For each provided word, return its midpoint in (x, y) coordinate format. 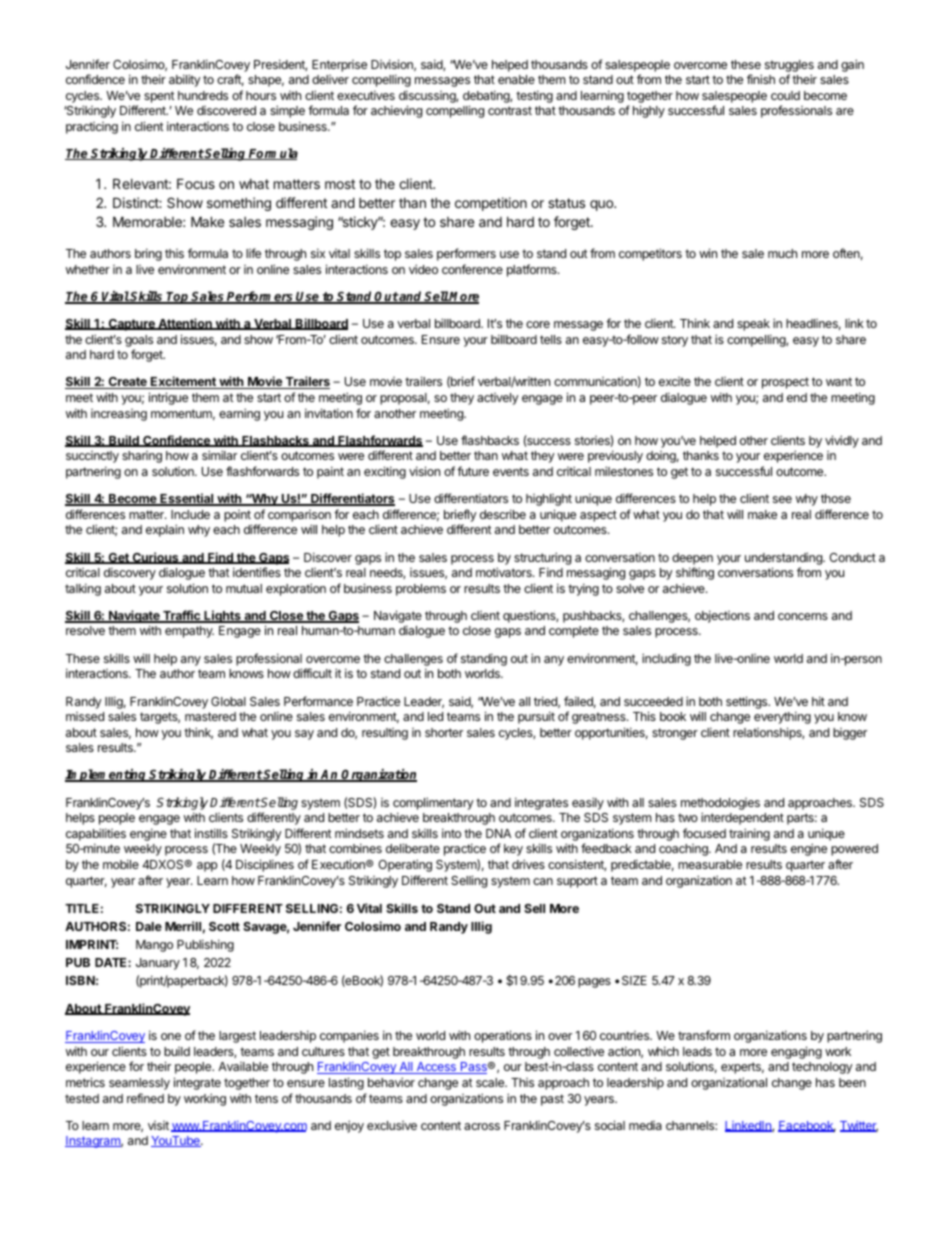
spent (159, 97)
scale (491, 1082)
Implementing (107, 775)
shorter (444, 732)
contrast (510, 110)
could (785, 95)
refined (145, 1098)
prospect (785, 383)
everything (782, 717)
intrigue (168, 398)
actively (498, 399)
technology (822, 1068)
